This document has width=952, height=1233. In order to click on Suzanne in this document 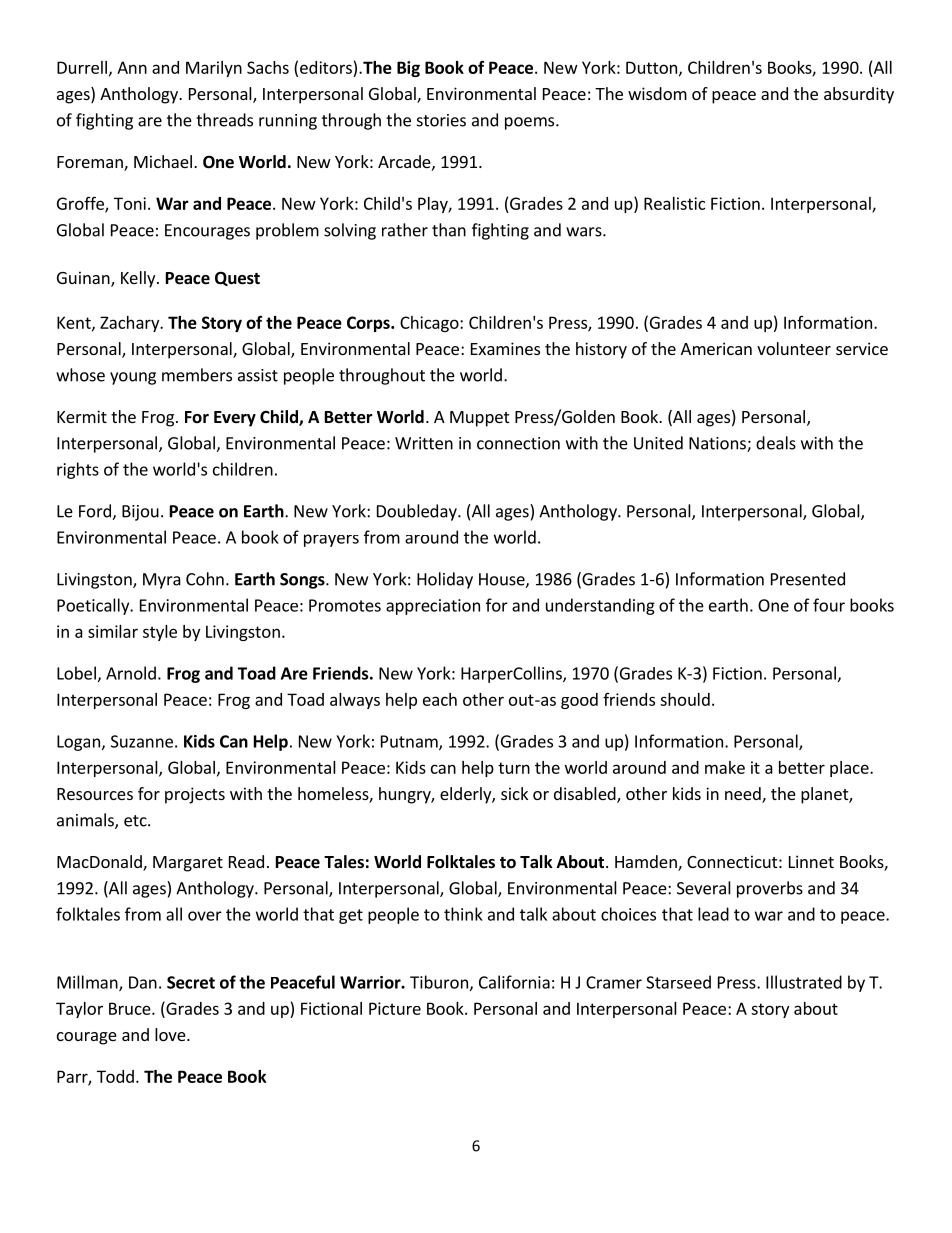, I will do `click(142, 741)`.
